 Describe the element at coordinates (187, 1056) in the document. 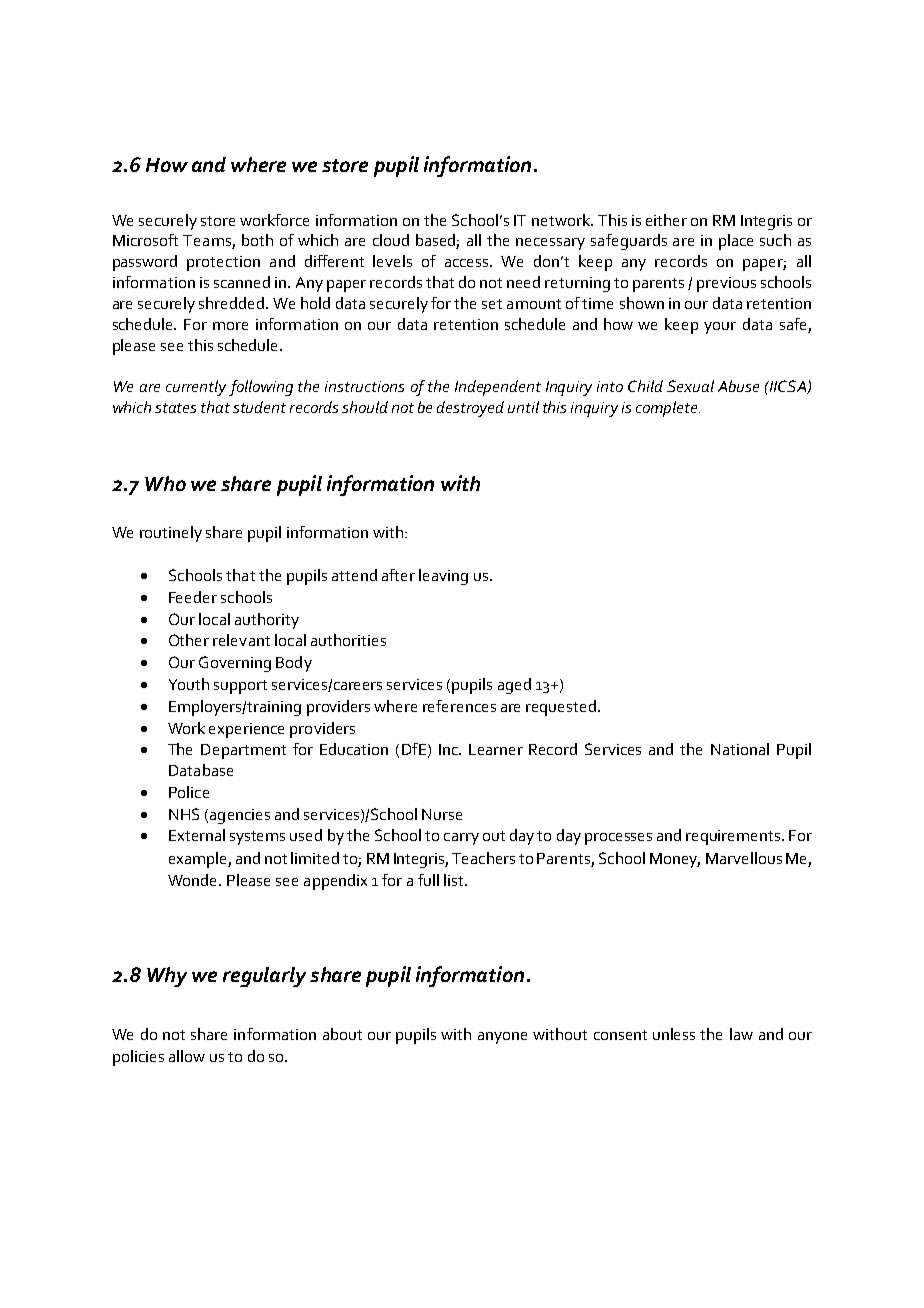

I see `allow` at that location.
